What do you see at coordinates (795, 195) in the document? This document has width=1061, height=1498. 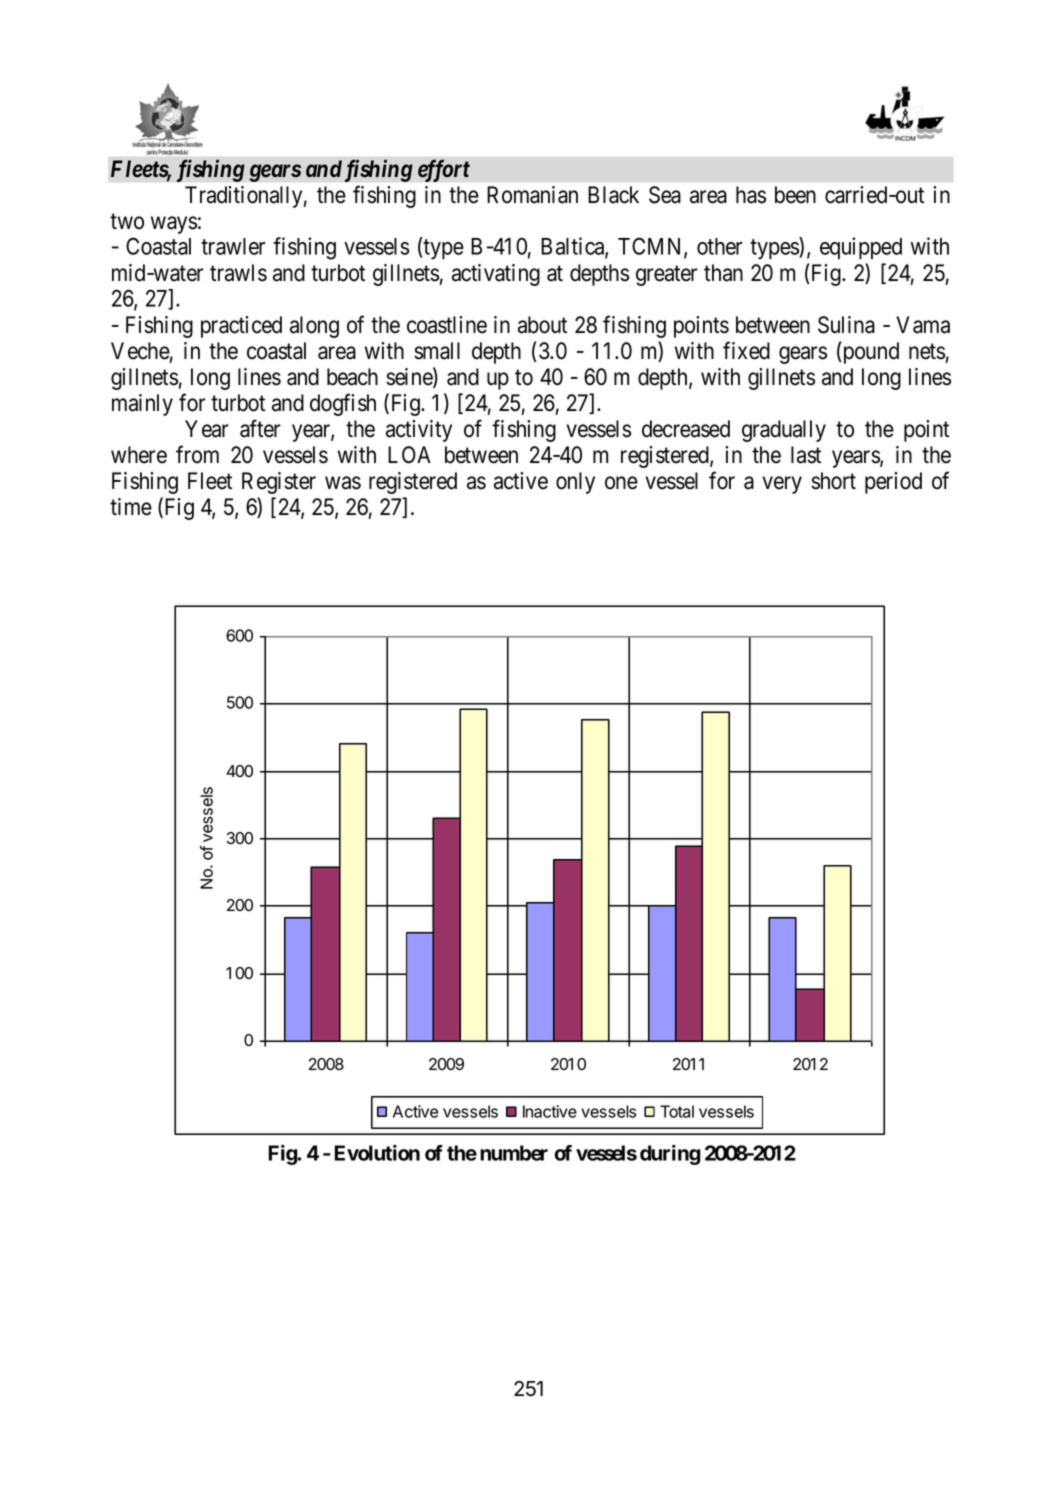 I see `been` at bounding box center [795, 195].
